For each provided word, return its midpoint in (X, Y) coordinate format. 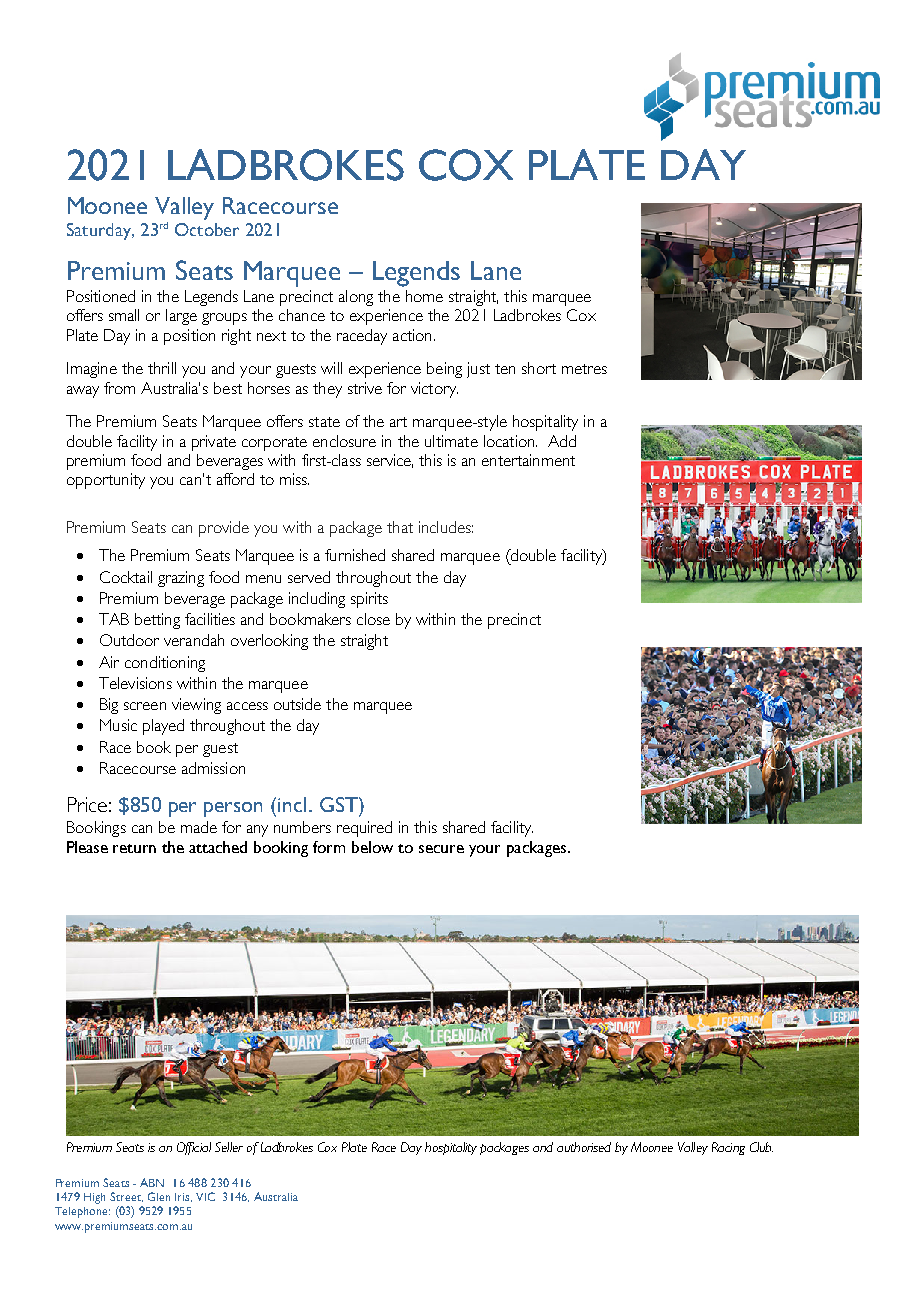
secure (441, 849)
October (207, 229)
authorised (584, 1147)
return (134, 848)
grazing (181, 579)
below (372, 847)
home (424, 296)
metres (584, 369)
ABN (152, 1182)
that (400, 527)
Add (562, 441)
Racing (728, 1148)
